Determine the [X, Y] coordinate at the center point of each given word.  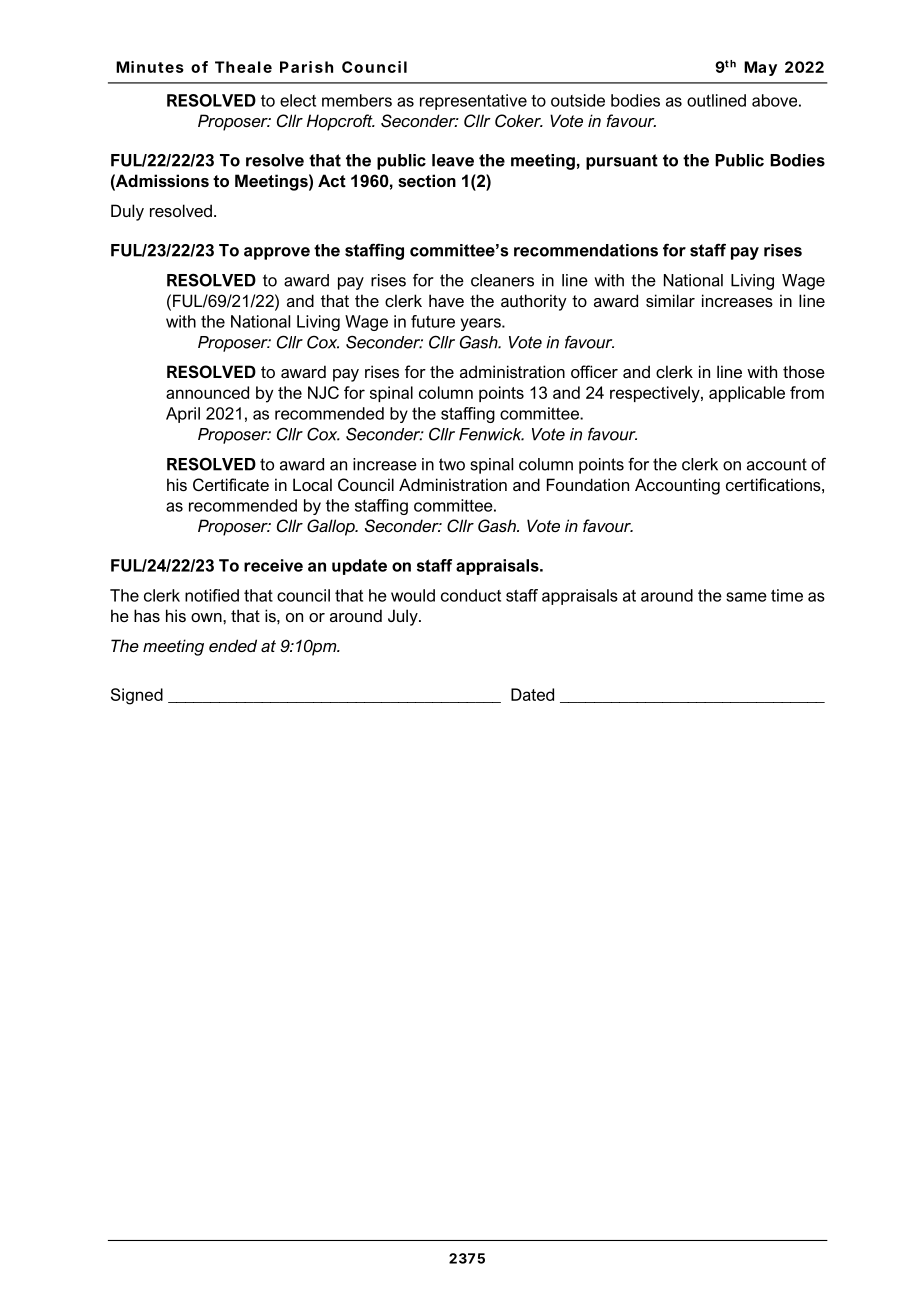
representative [473, 102]
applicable [747, 394]
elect [298, 100]
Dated [532, 694]
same [746, 597]
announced [207, 392]
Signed [137, 696]
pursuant [622, 162]
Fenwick [491, 434]
